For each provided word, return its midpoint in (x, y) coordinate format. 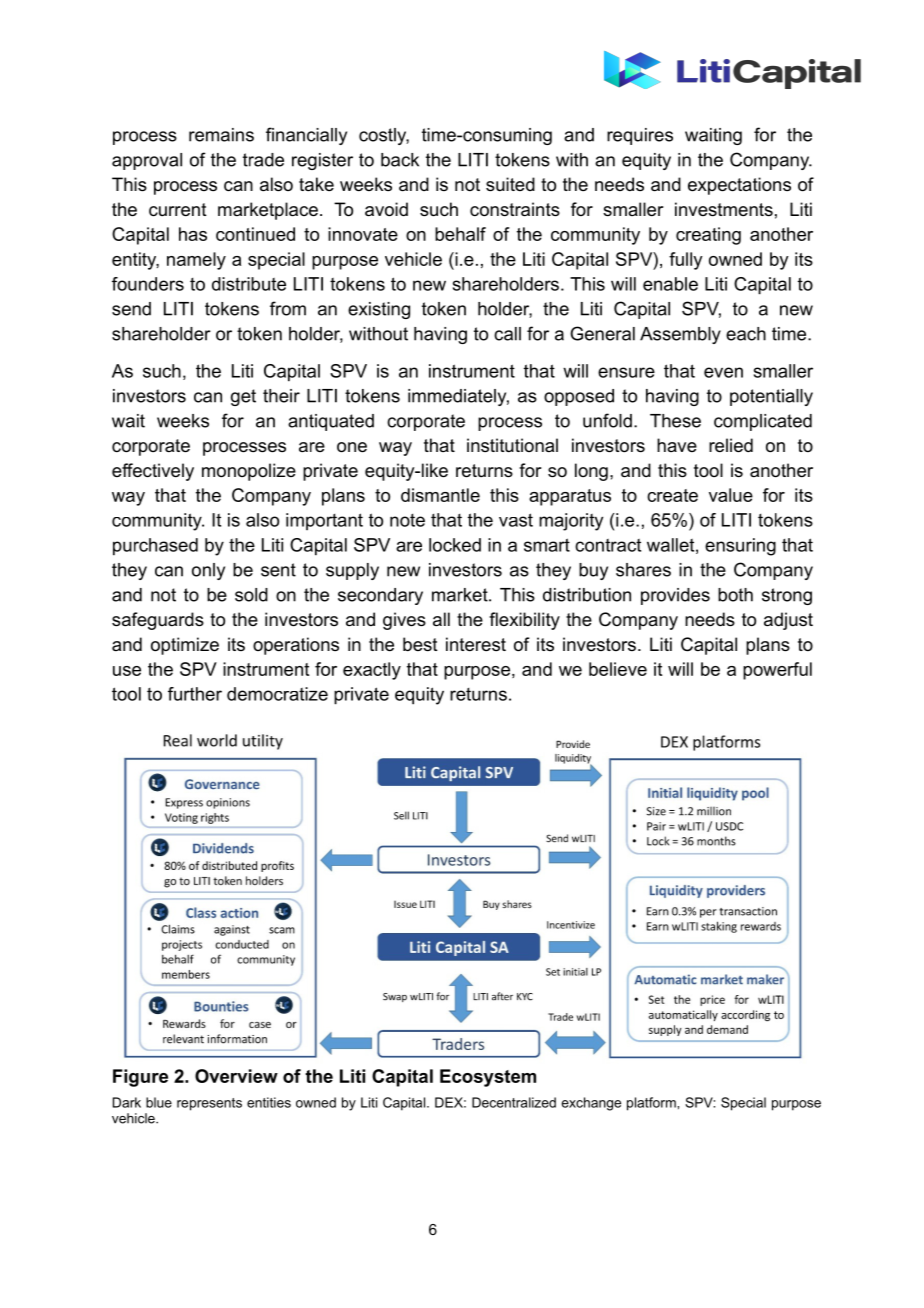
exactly (372, 671)
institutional (512, 445)
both (735, 595)
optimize (185, 646)
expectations (739, 186)
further (195, 694)
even (723, 372)
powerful (777, 671)
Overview (236, 1076)
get (243, 397)
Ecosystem (488, 1078)
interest (476, 644)
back (400, 160)
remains (221, 135)
